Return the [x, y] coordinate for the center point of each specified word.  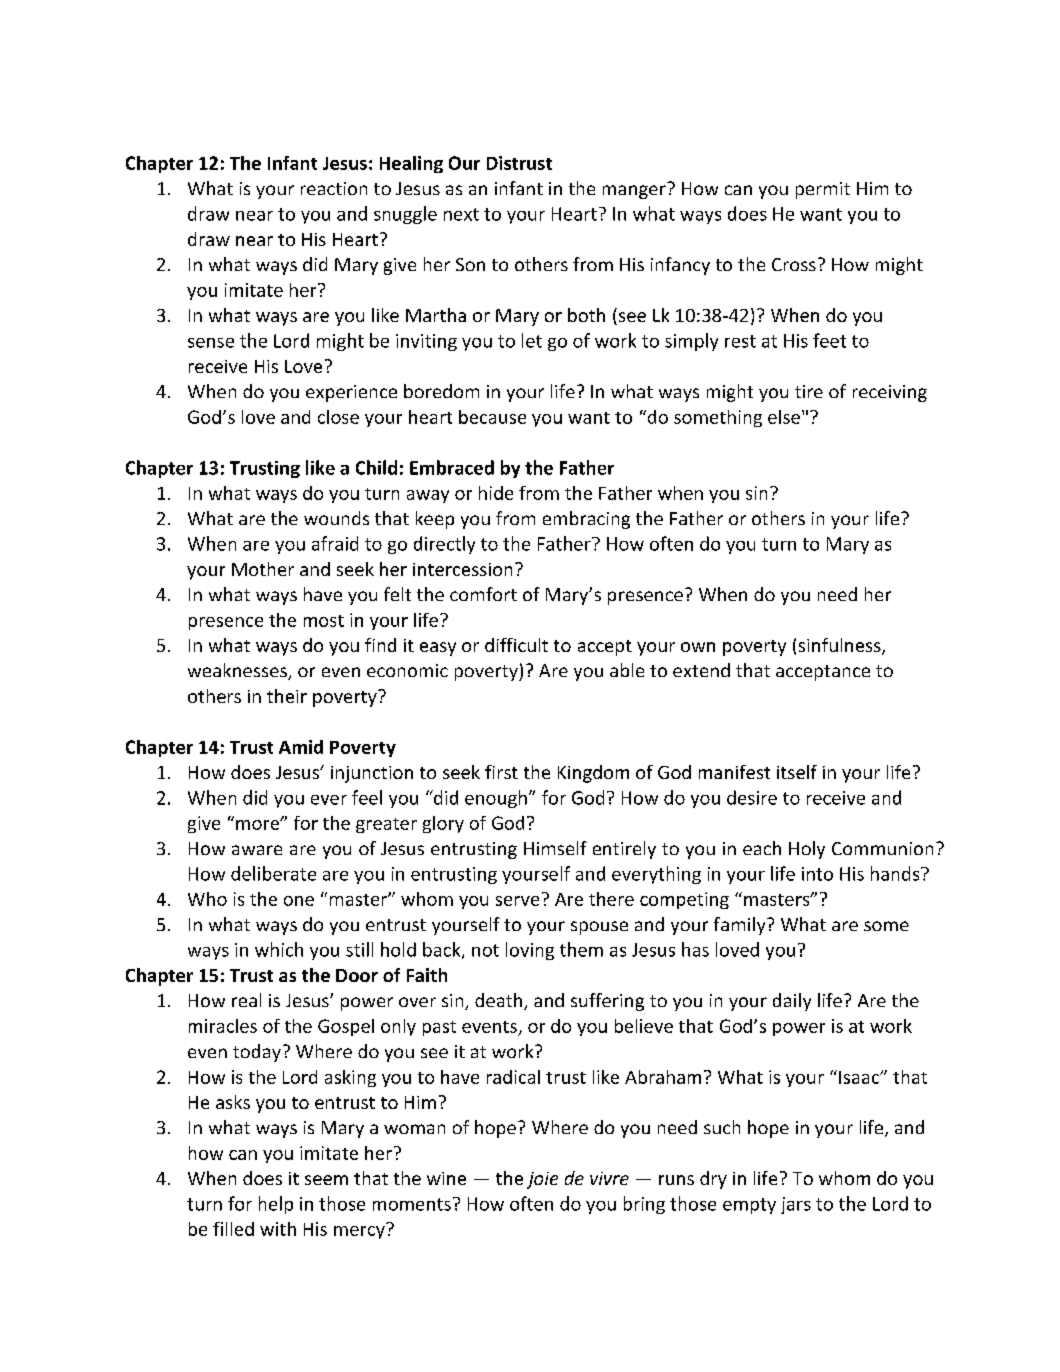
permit [823, 190]
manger [634, 192]
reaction [334, 188]
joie [542, 1180]
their [287, 696]
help [276, 1205]
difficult [516, 645]
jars [796, 1205]
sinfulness [841, 646]
